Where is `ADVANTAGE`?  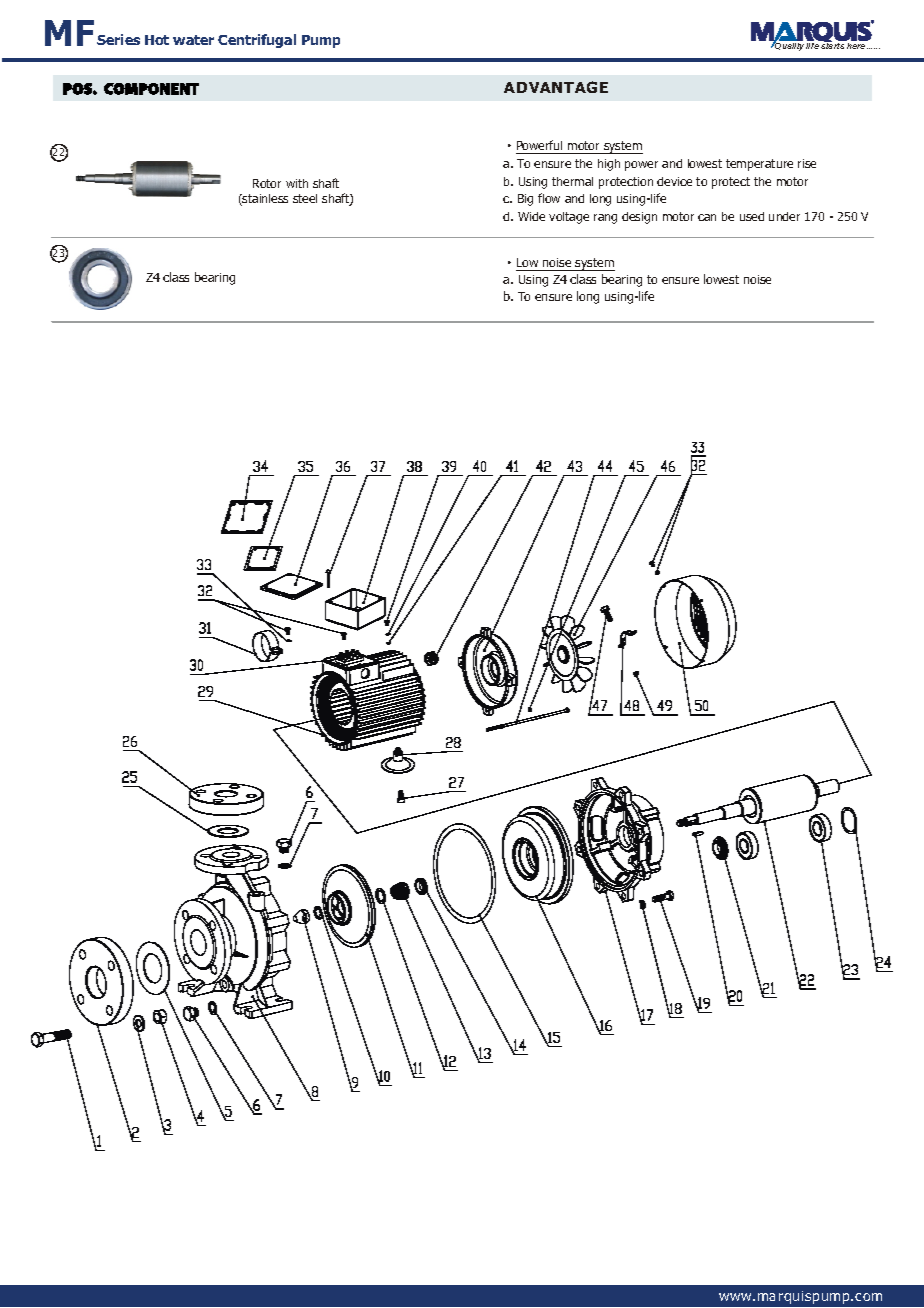
ADVANTAGE is located at coordinates (556, 87).
